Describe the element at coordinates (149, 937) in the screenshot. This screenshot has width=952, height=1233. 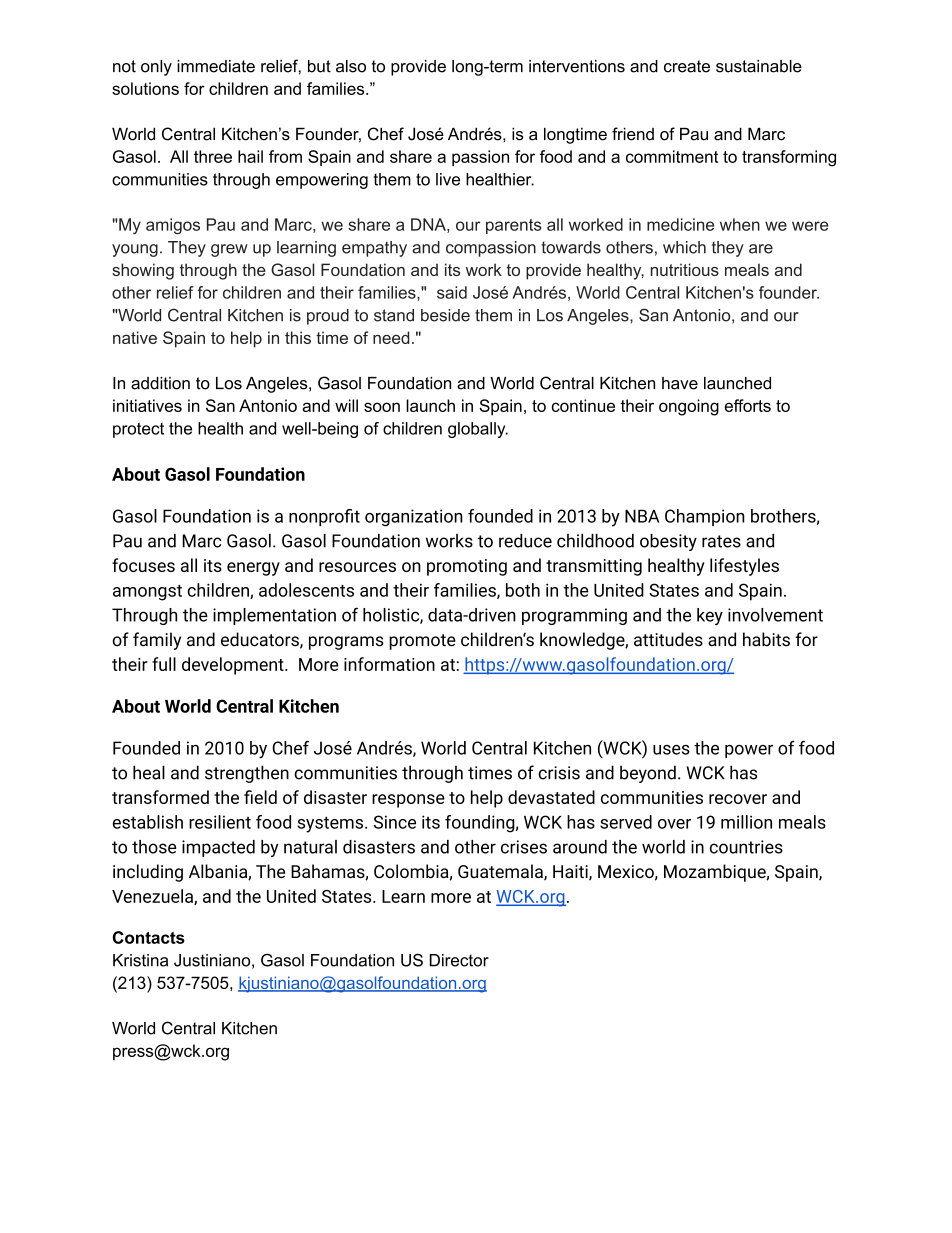
I see `Contacts` at that location.
